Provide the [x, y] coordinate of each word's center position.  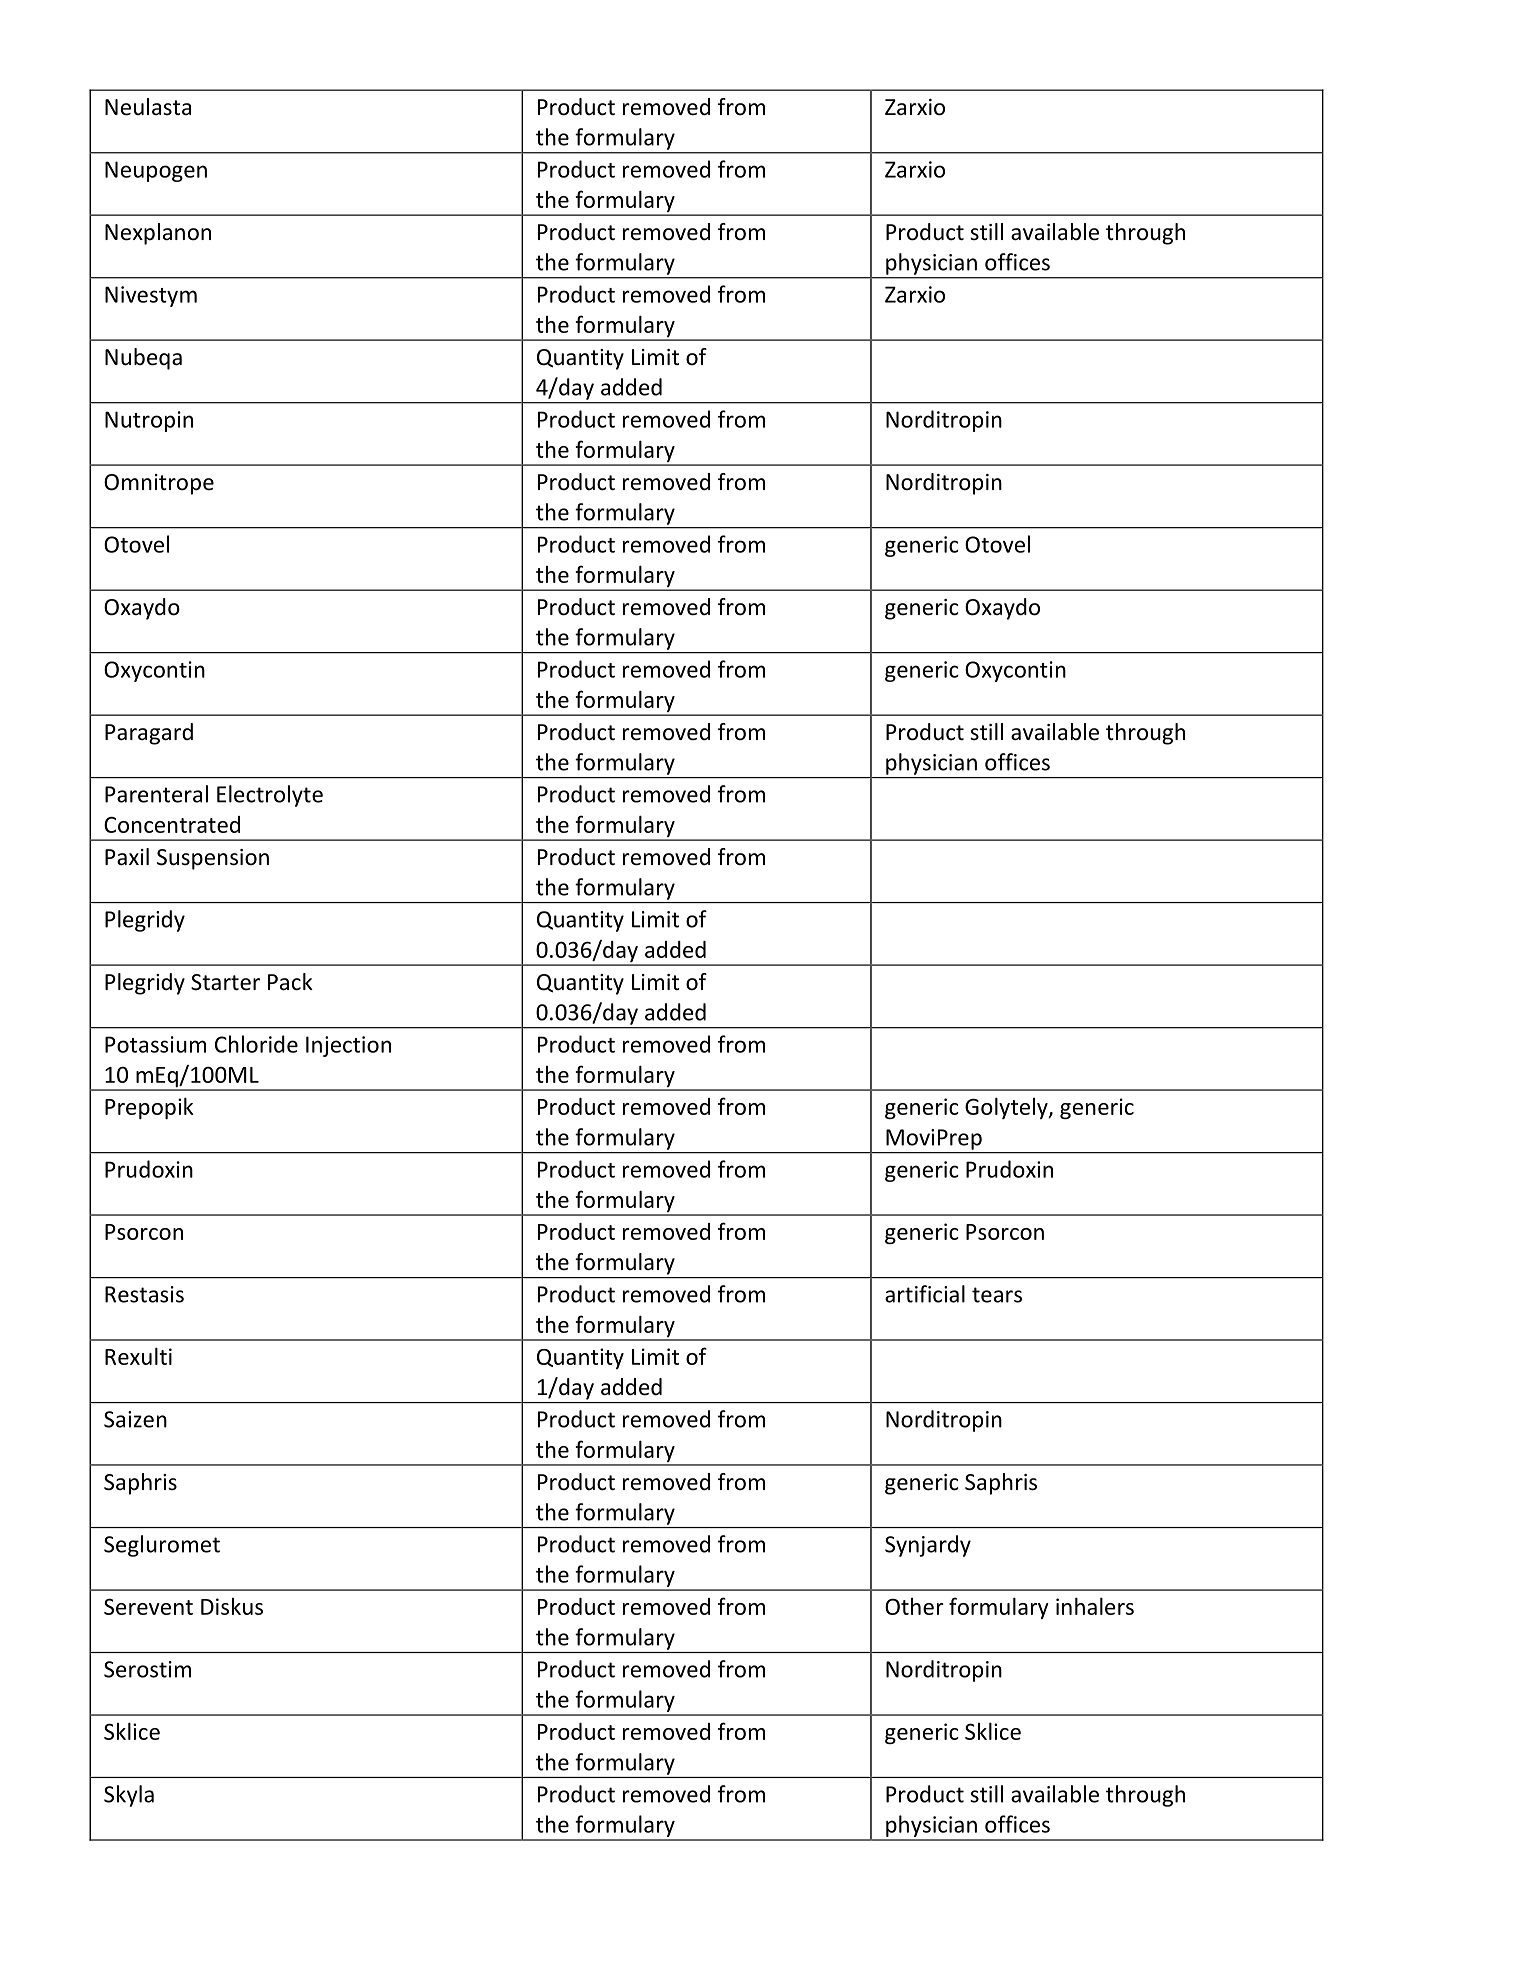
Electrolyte [270, 796]
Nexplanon [158, 234]
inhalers [1095, 1606]
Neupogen [156, 171]
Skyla [129, 1796]
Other [914, 1606]
